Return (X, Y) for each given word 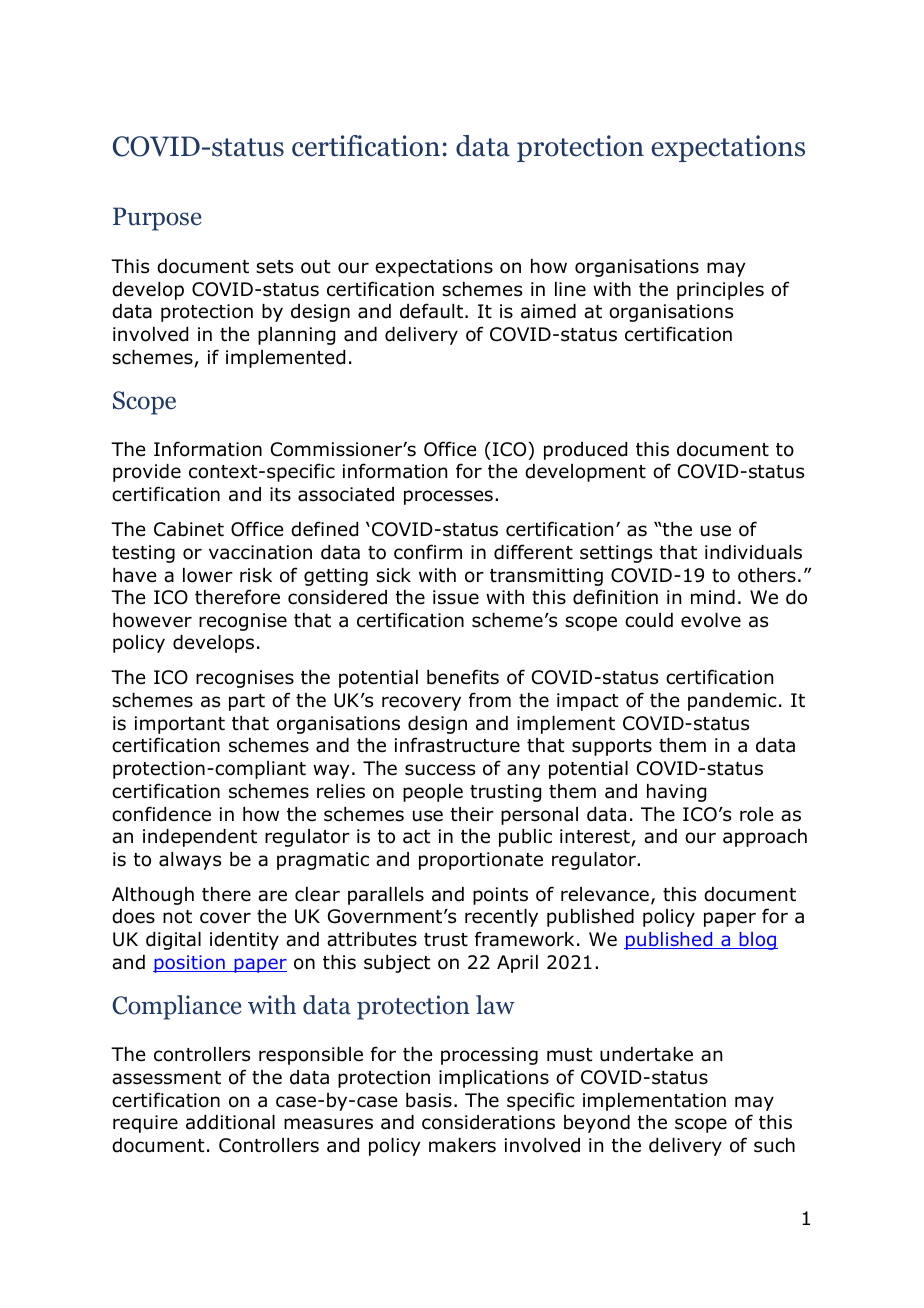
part (247, 702)
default (431, 311)
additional (230, 1122)
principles (720, 291)
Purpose (157, 219)
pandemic (732, 702)
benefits (463, 677)
